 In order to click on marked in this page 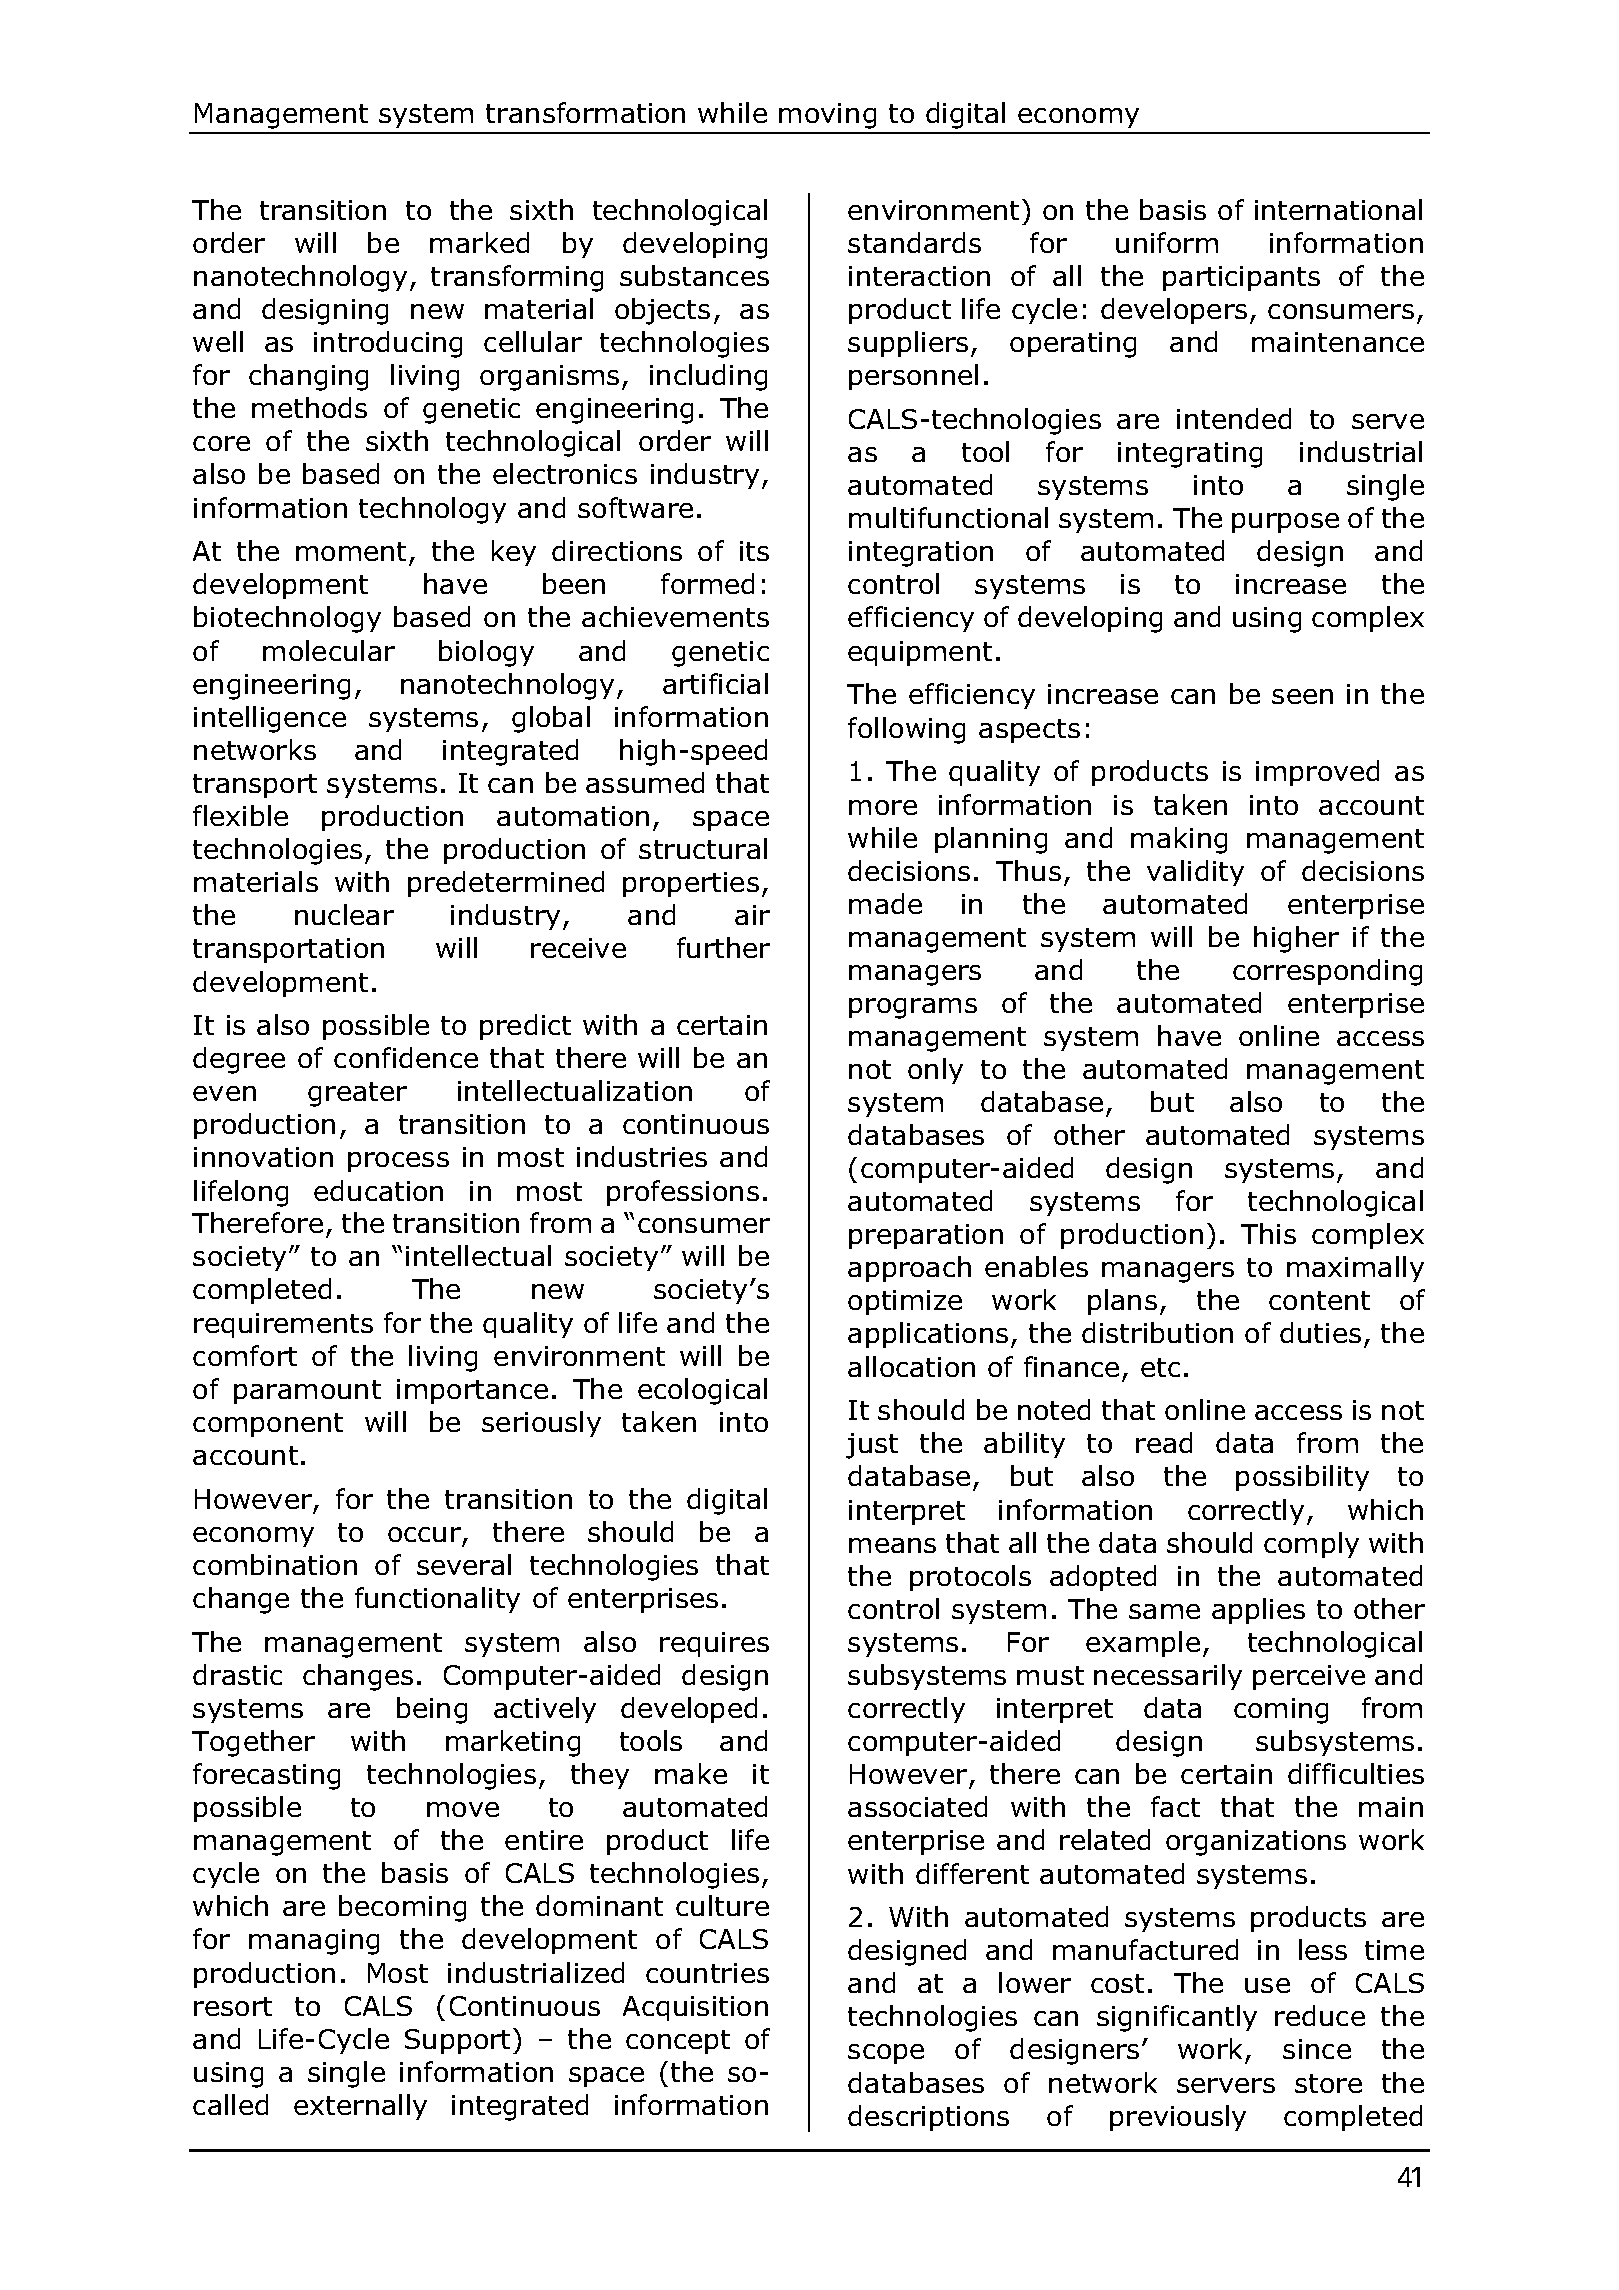, I will do `click(479, 242)`.
